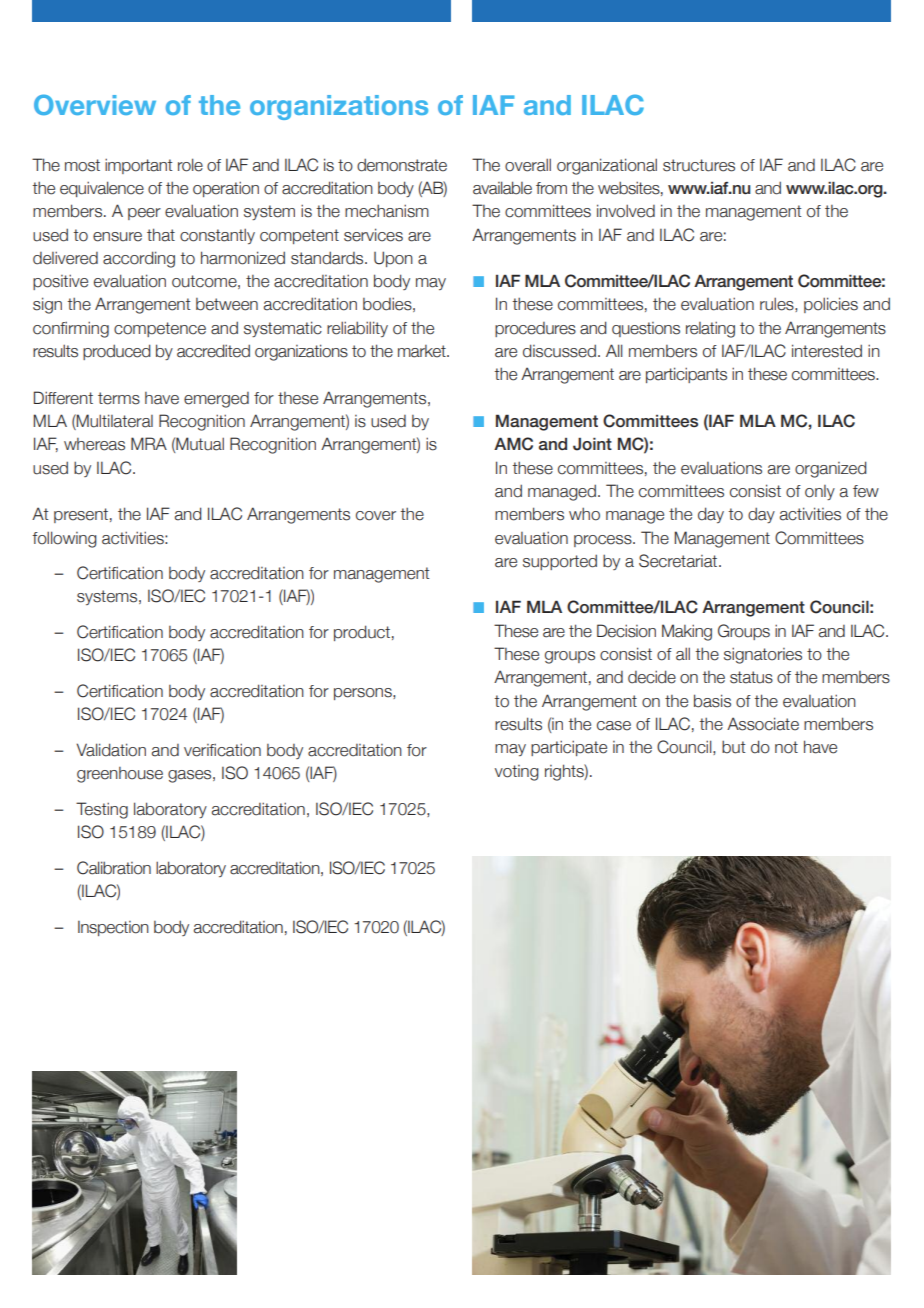 The height and width of the document is (1308, 924). Describe the element at coordinates (402, 165) in the document. I see `demonstrate` at that location.
